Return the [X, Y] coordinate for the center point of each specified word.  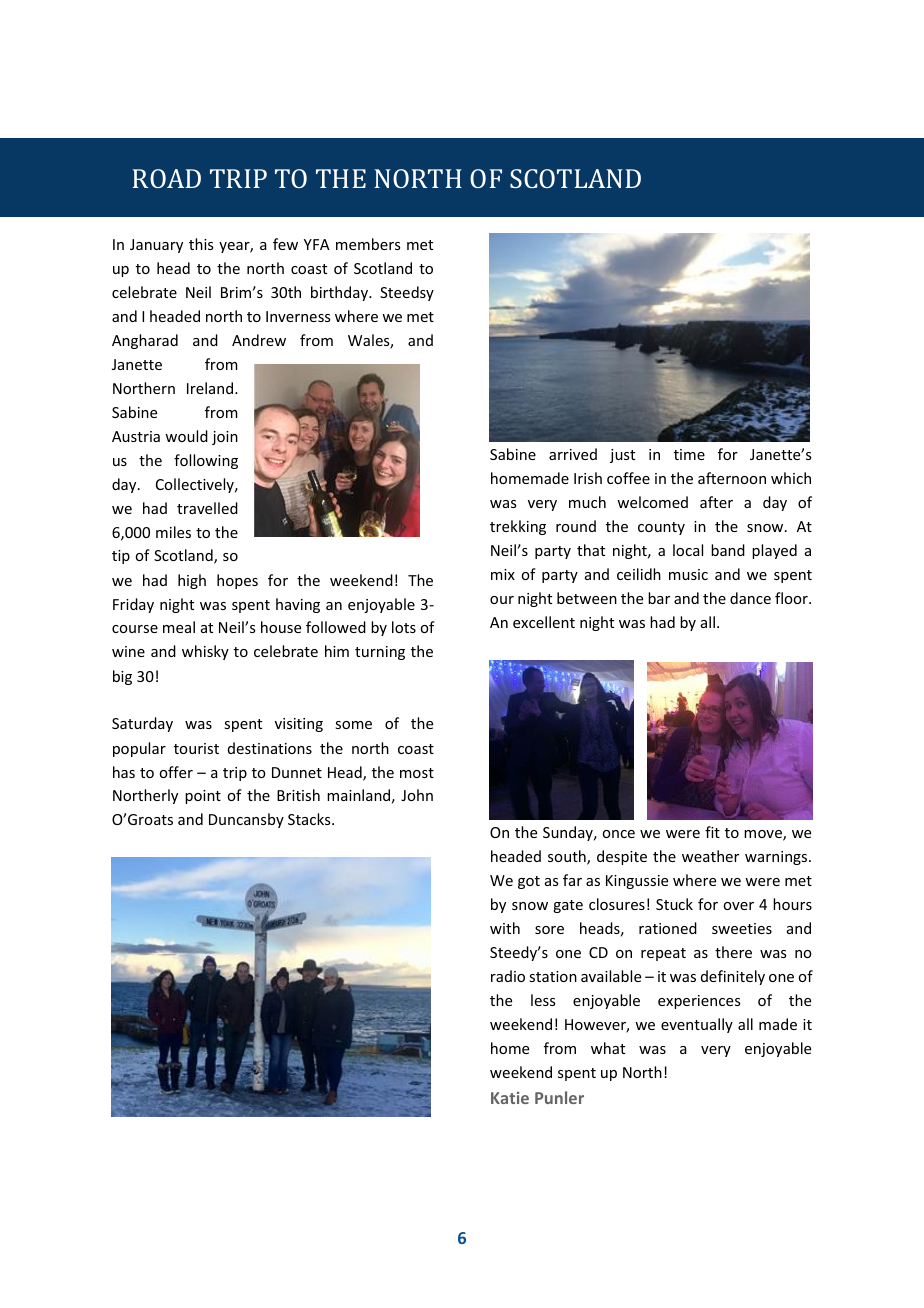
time [689, 454]
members [368, 244]
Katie [510, 1098]
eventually [697, 1025]
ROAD [166, 178]
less [543, 1000]
